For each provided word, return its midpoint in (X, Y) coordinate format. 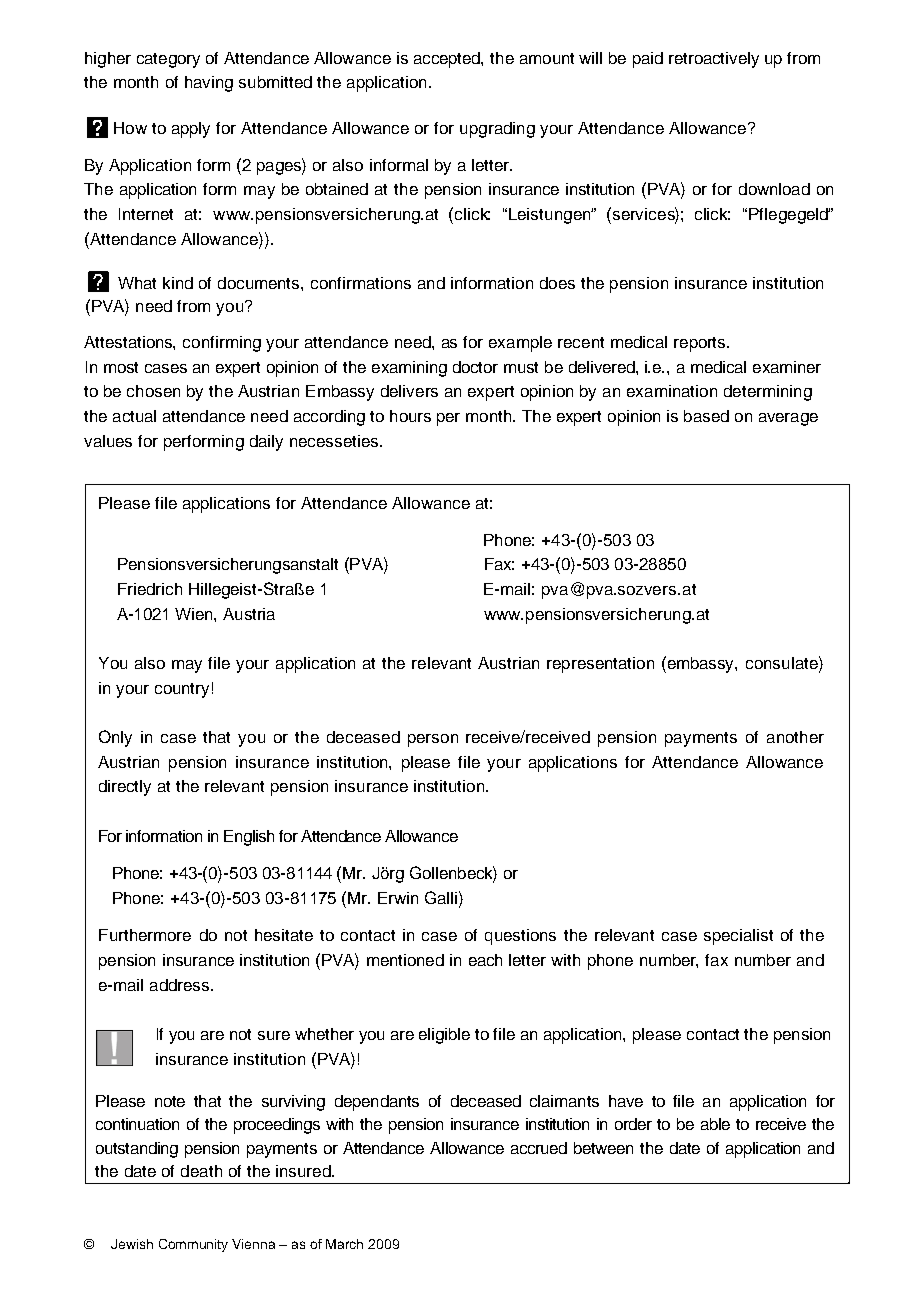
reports (701, 344)
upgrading (497, 130)
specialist (738, 937)
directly (125, 788)
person (433, 740)
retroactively (714, 60)
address (181, 985)
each (485, 960)
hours (410, 416)
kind (178, 283)
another (795, 737)
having (209, 84)
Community (193, 1245)
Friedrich (150, 589)
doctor (475, 367)
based (706, 416)
